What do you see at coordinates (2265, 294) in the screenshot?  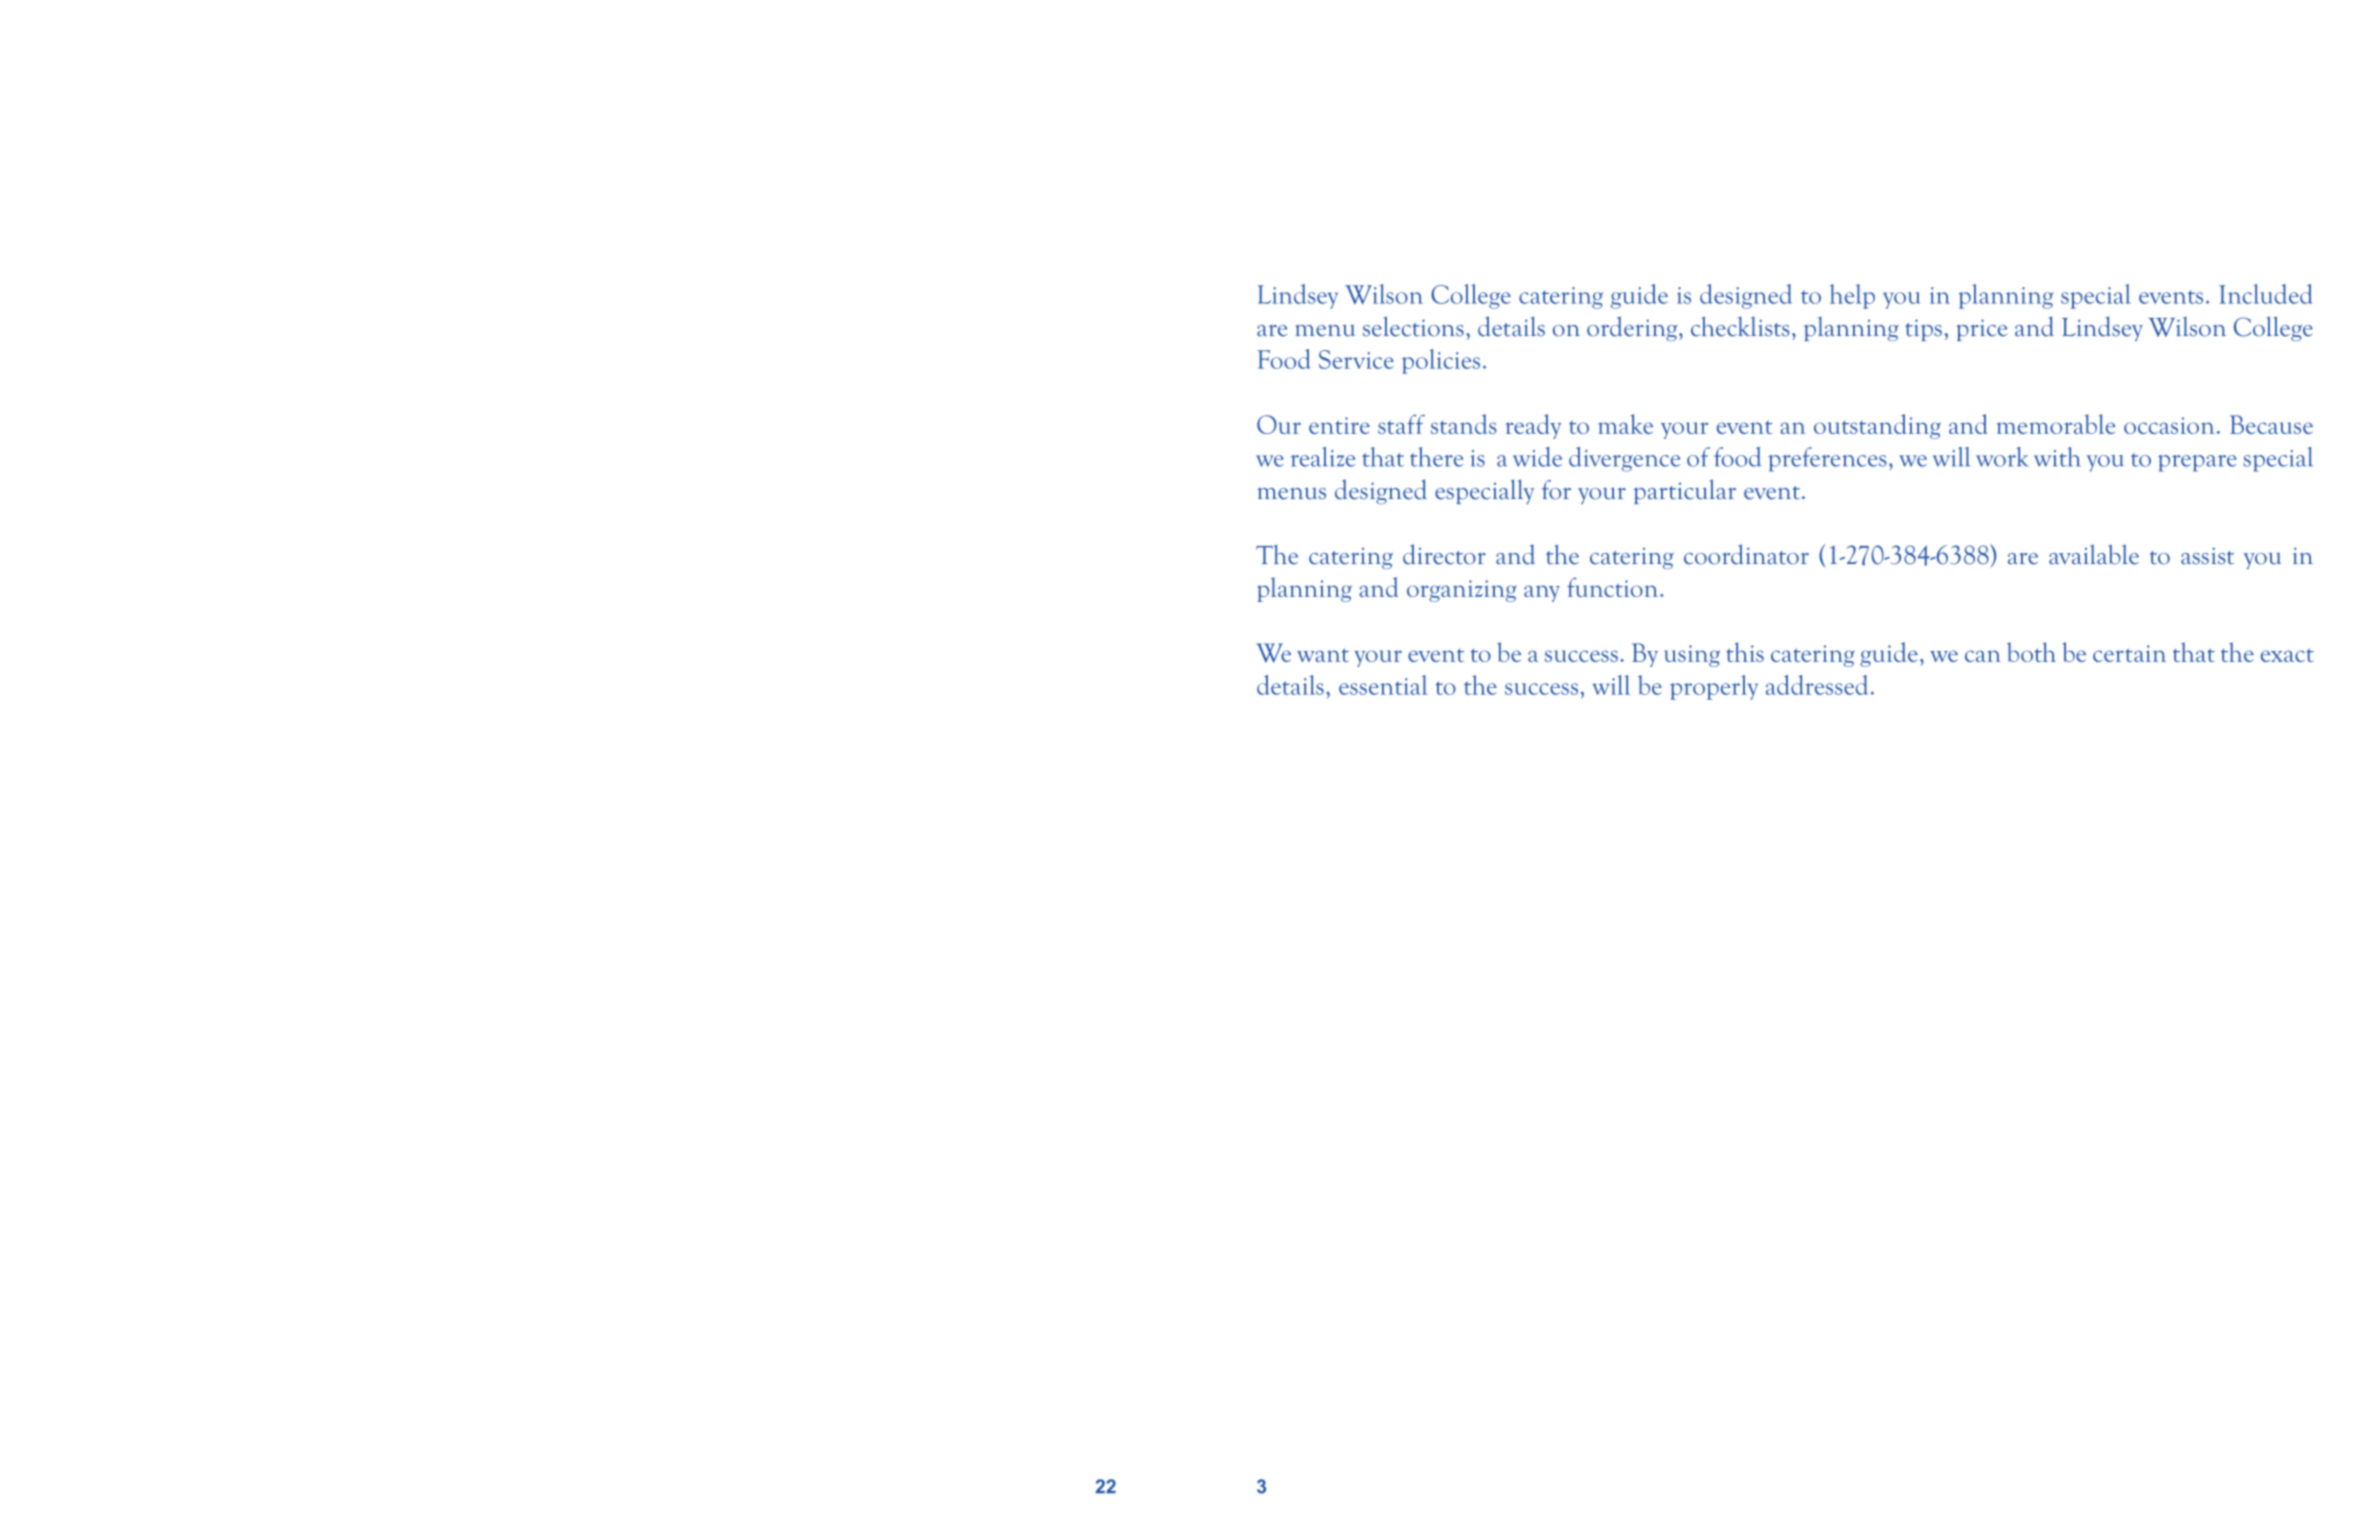 I see `Included` at bounding box center [2265, 294].
